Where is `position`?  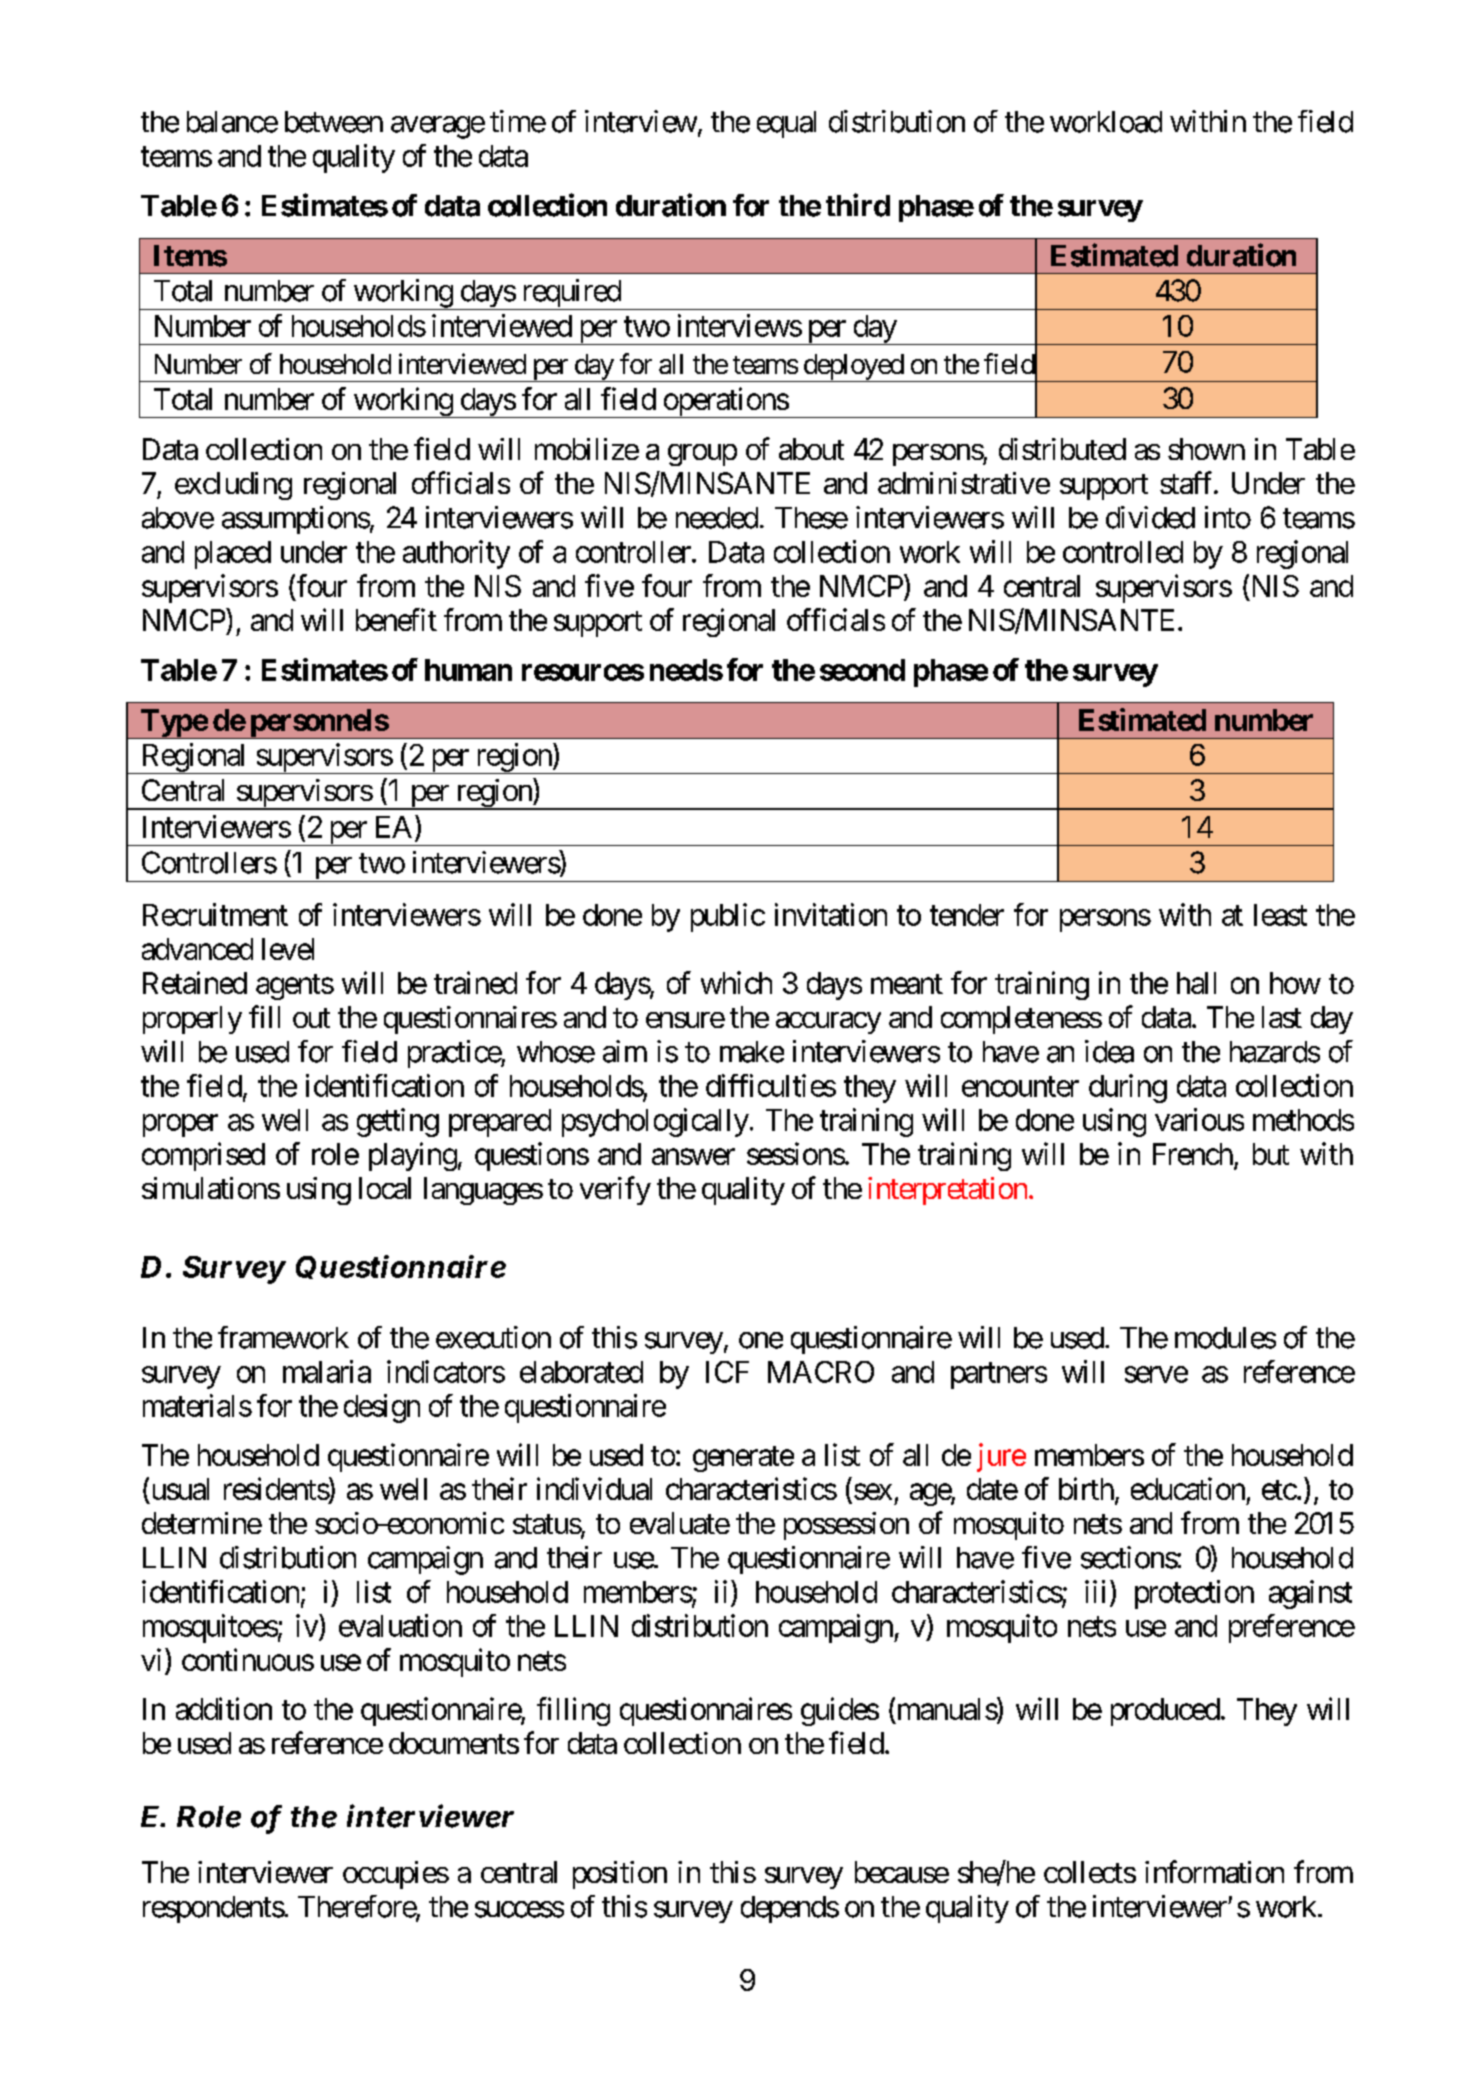 position is located at coordinates (620, 1875).
